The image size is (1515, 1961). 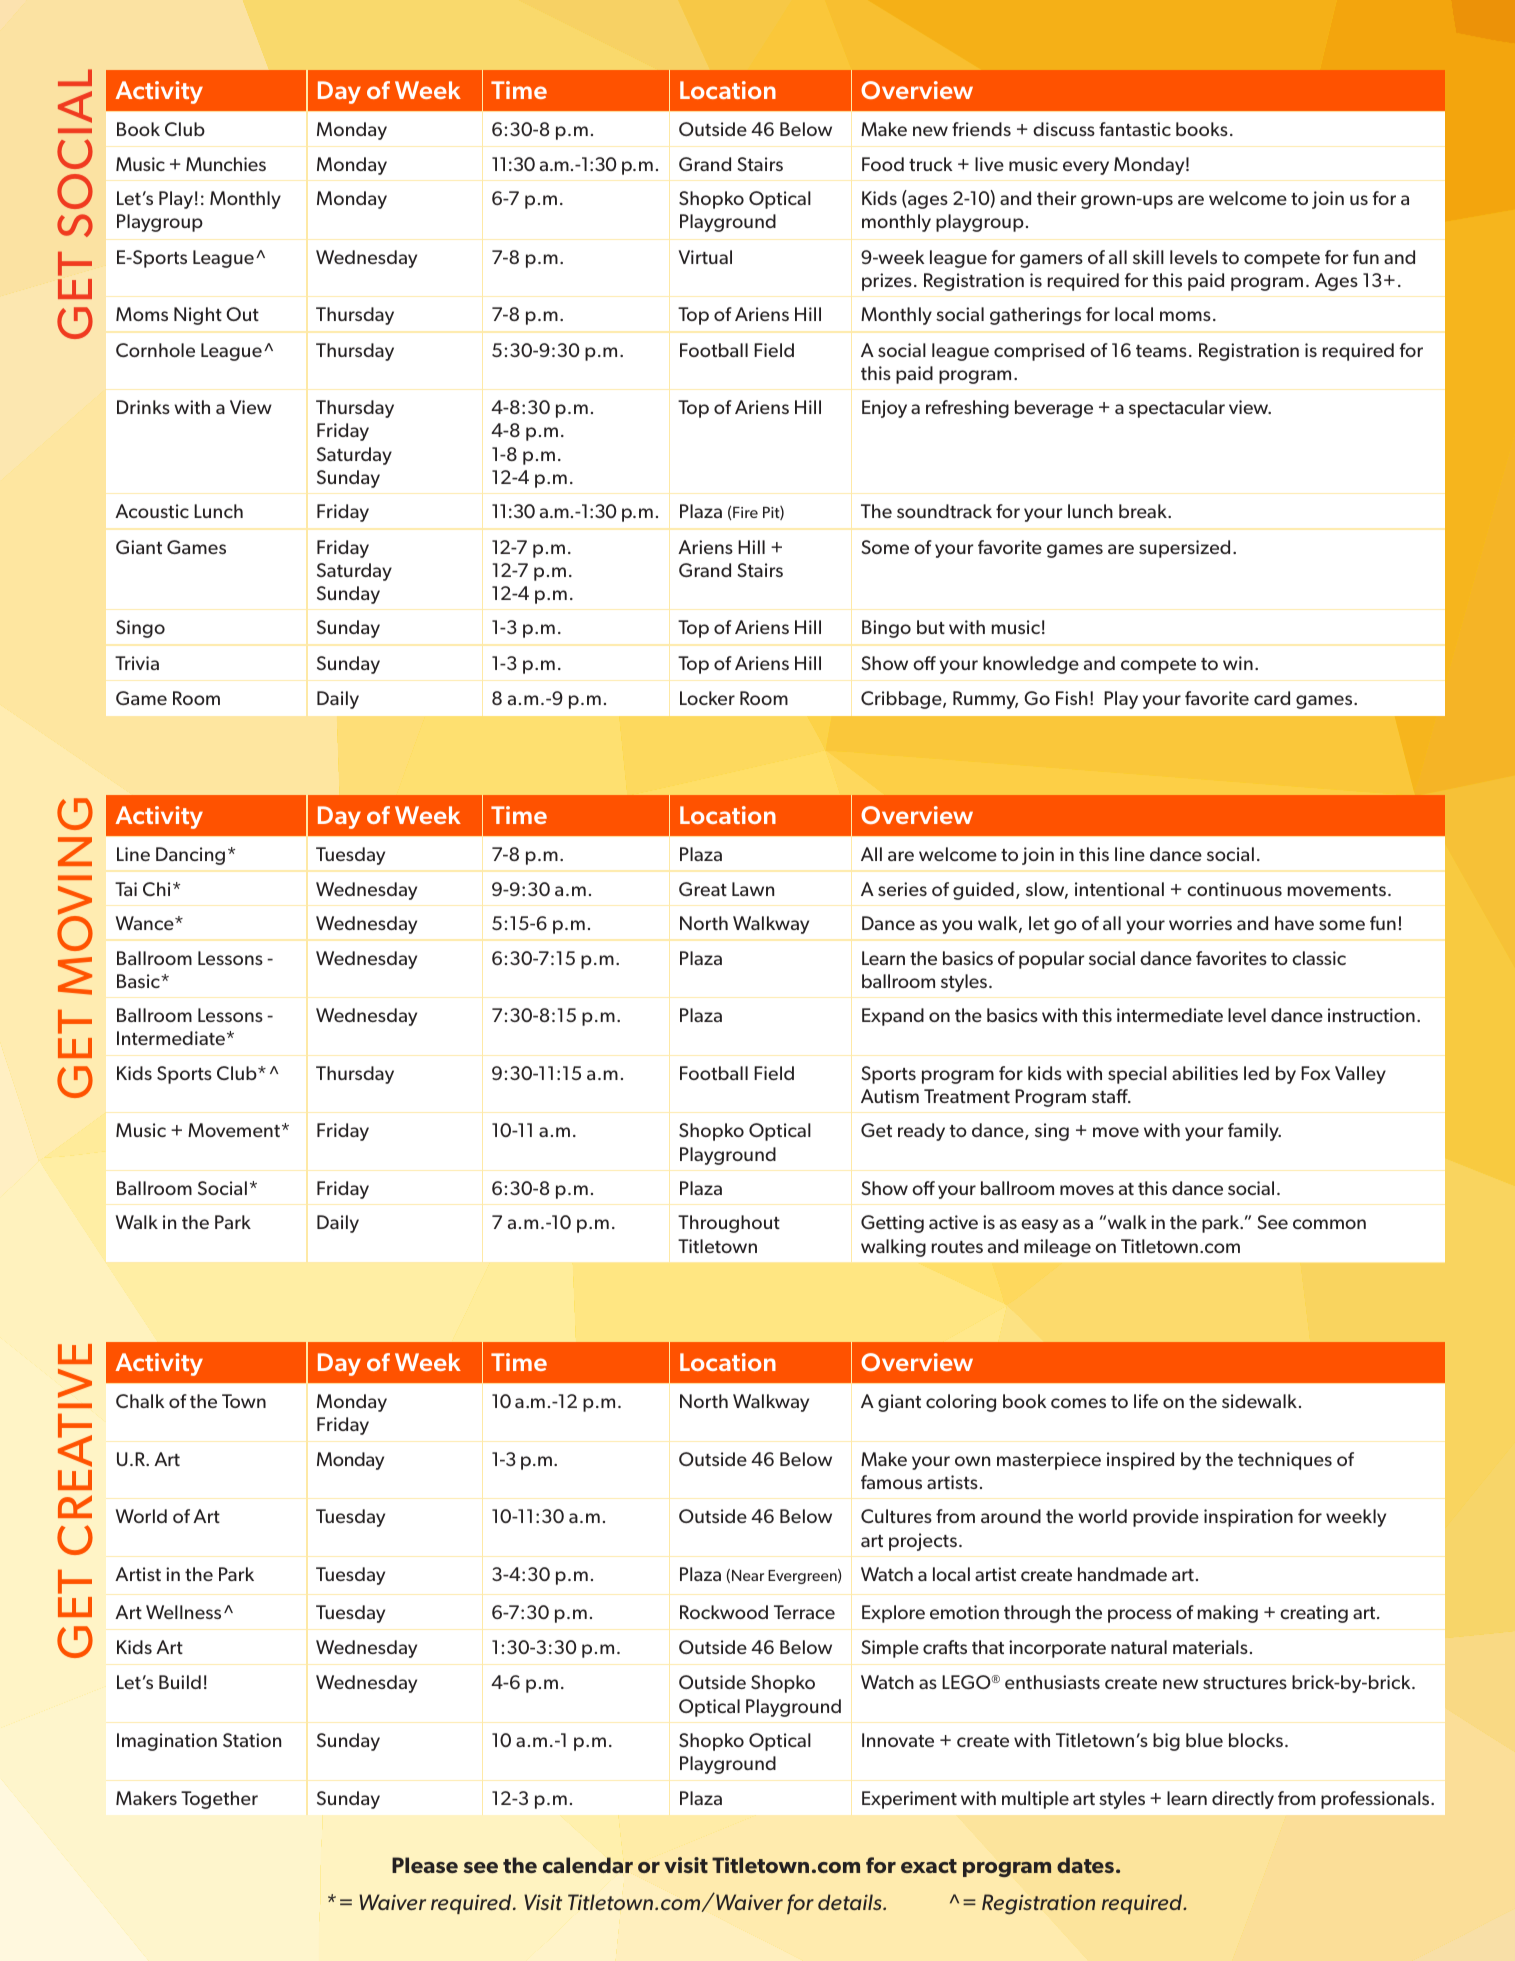 What do you see at coordinates (851, 1902) in the image?
I see `details` at bounding box center [851, 1902].
